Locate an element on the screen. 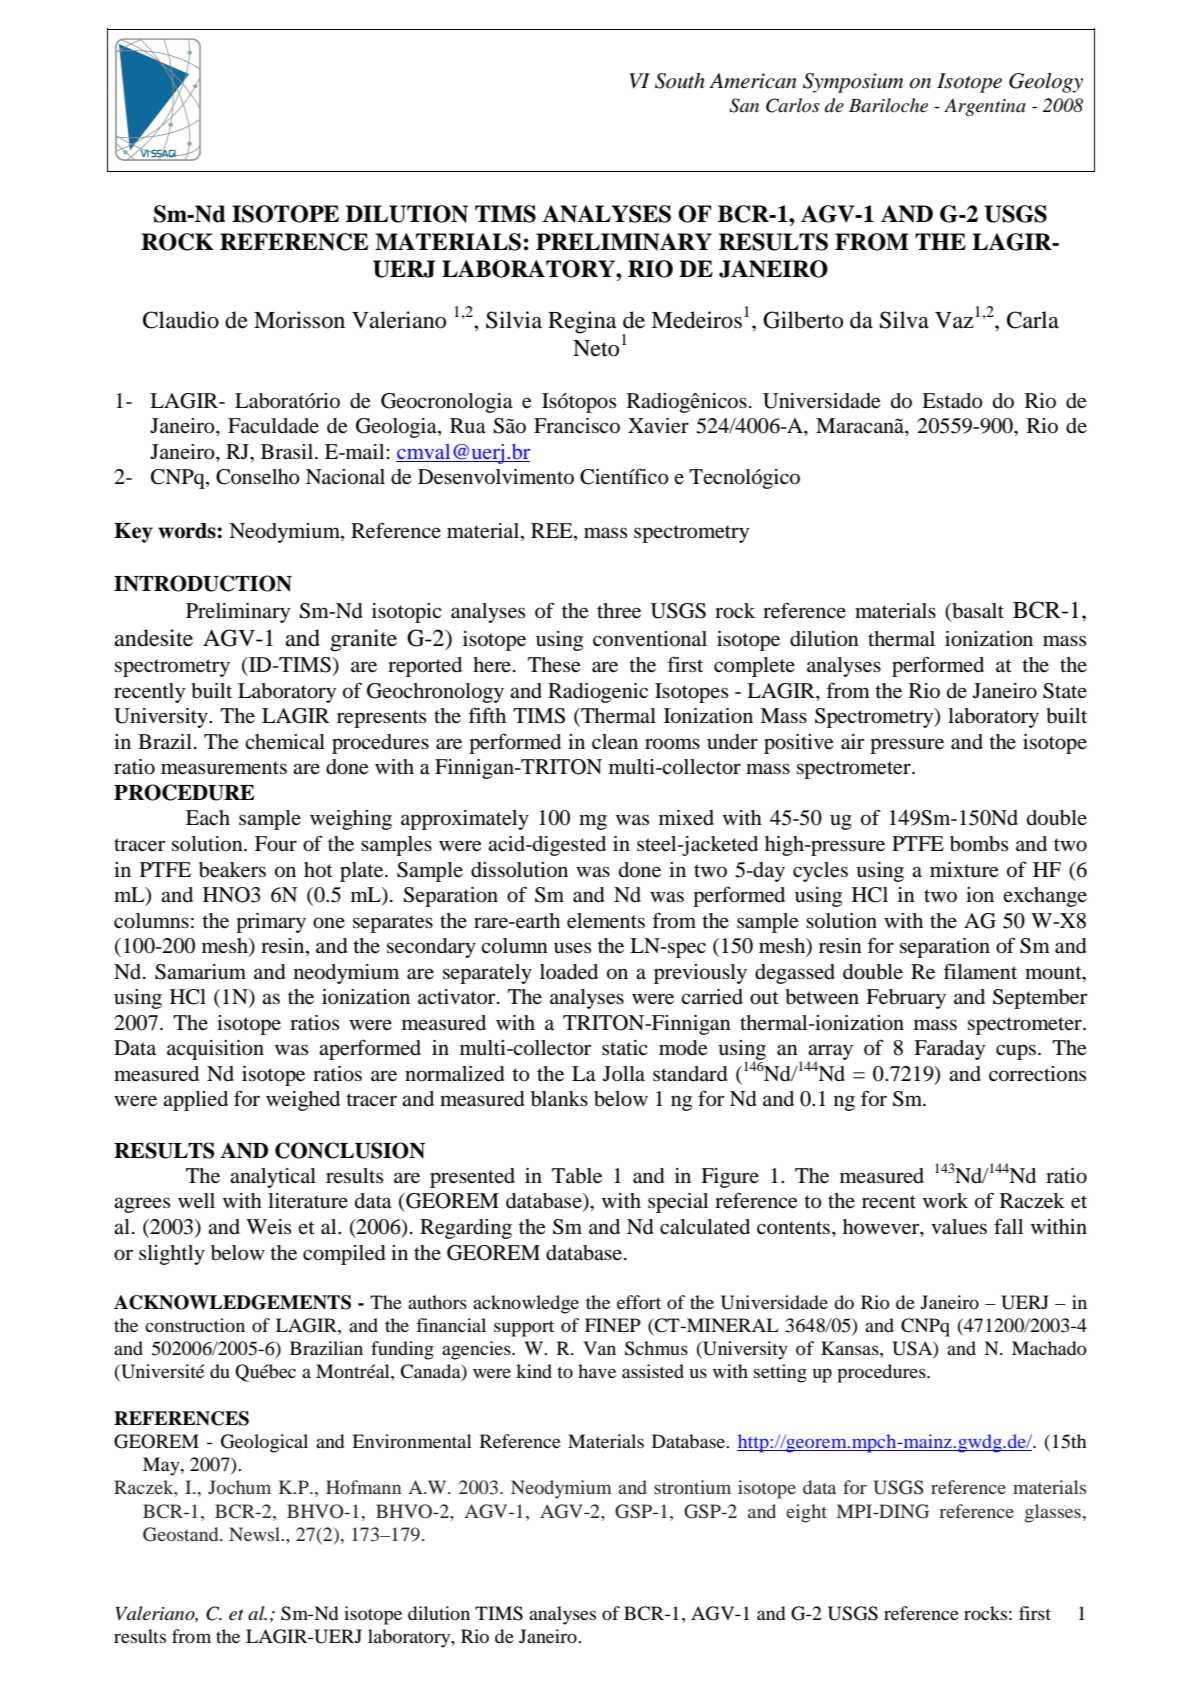 Image resolution: width=1201 pixels, height=1700 pixels. clean is located at coordinates (615, 742).
